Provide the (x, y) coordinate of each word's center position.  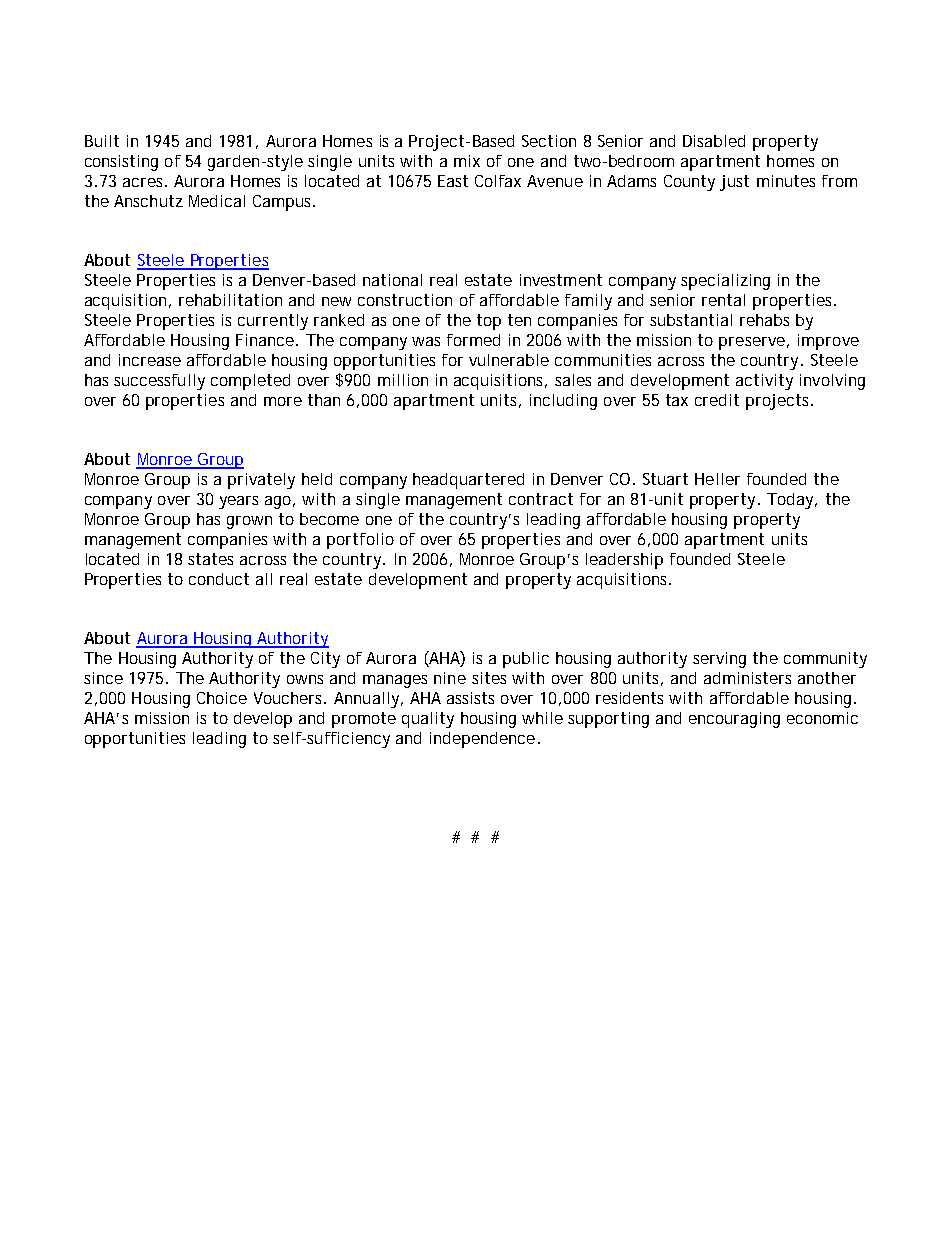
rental (723, 300)
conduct (219, 579)
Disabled (714, 141)
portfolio (360, 541)
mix (467, 161)
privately (261, 481)
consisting (121, 163)
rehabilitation (230, 300)
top (489, 322)
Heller (717, 479)
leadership (624, 561)
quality (428, 720)
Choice (222, 698)
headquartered (468, 481)
